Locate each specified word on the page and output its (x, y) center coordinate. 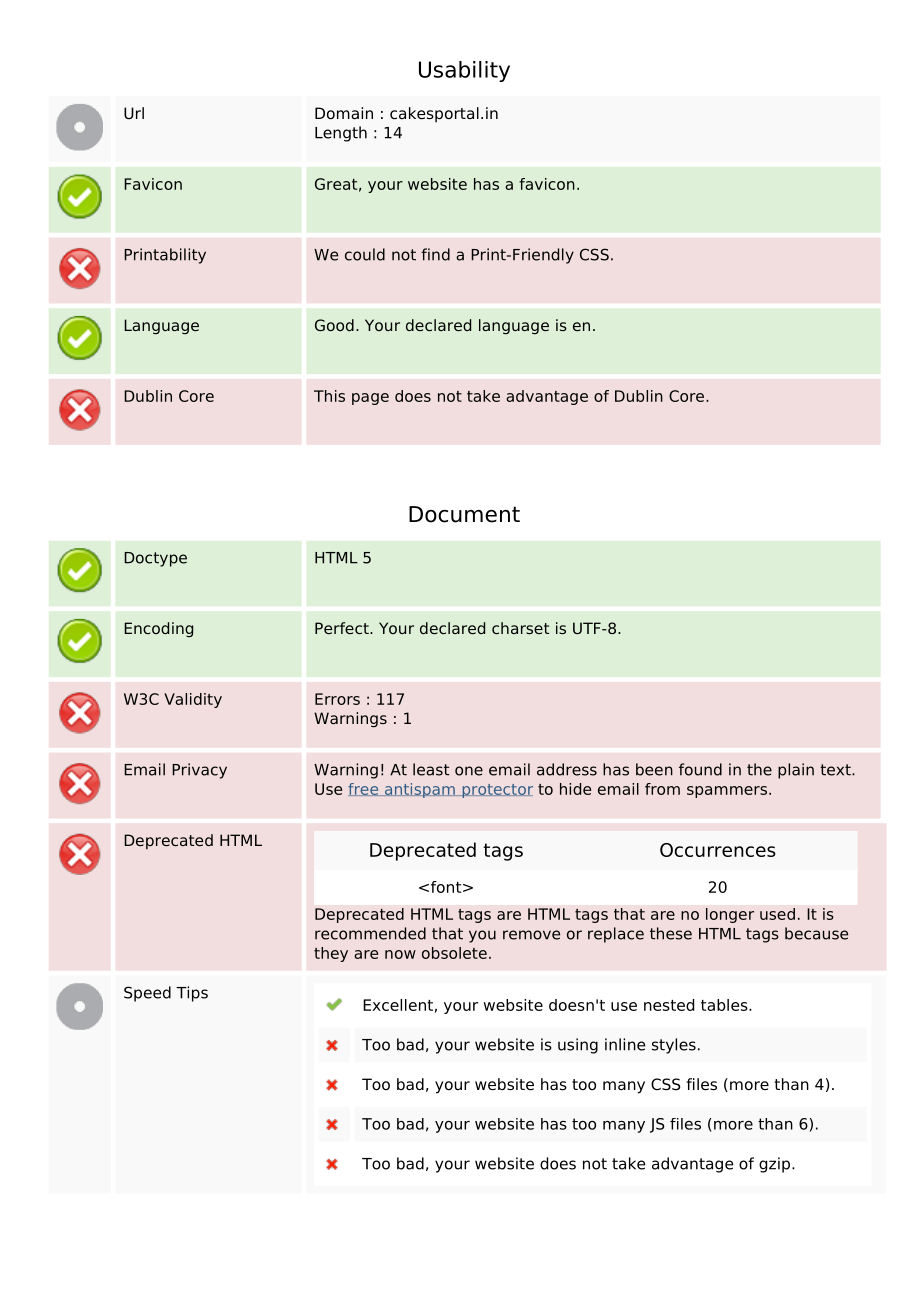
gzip (776, 1165)
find (435, 254)
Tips (192, 994)
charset (521, 628)
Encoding (158, 629)
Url (134, 113)
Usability (464, 71)
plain (796, 771)
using (578, 1046)
